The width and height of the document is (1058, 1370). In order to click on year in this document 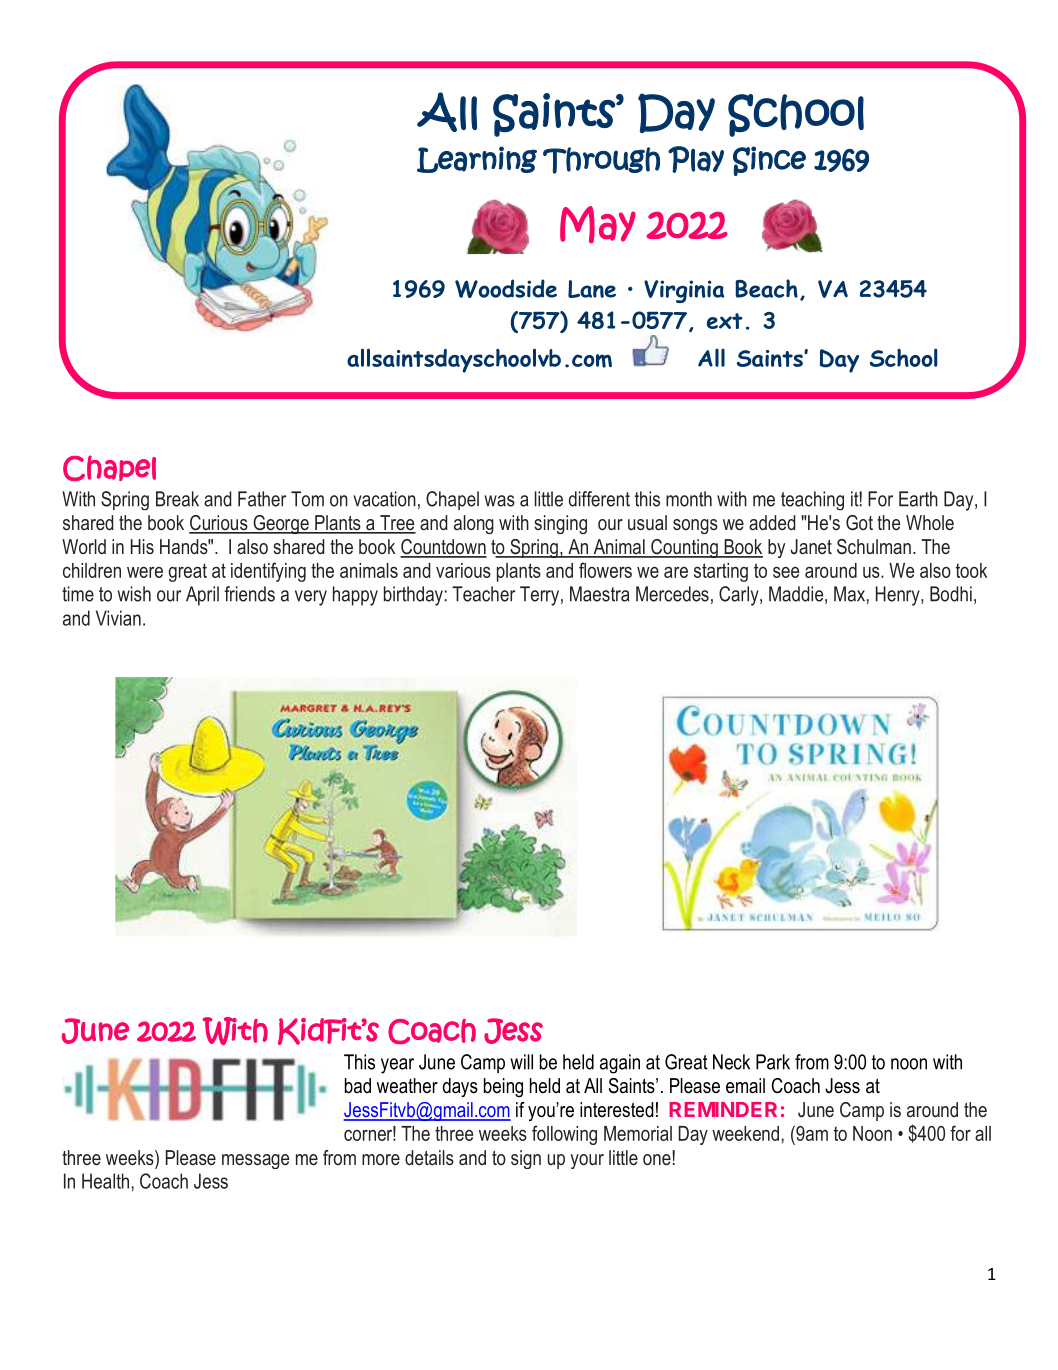, I will do `click(397, 1066)`.
